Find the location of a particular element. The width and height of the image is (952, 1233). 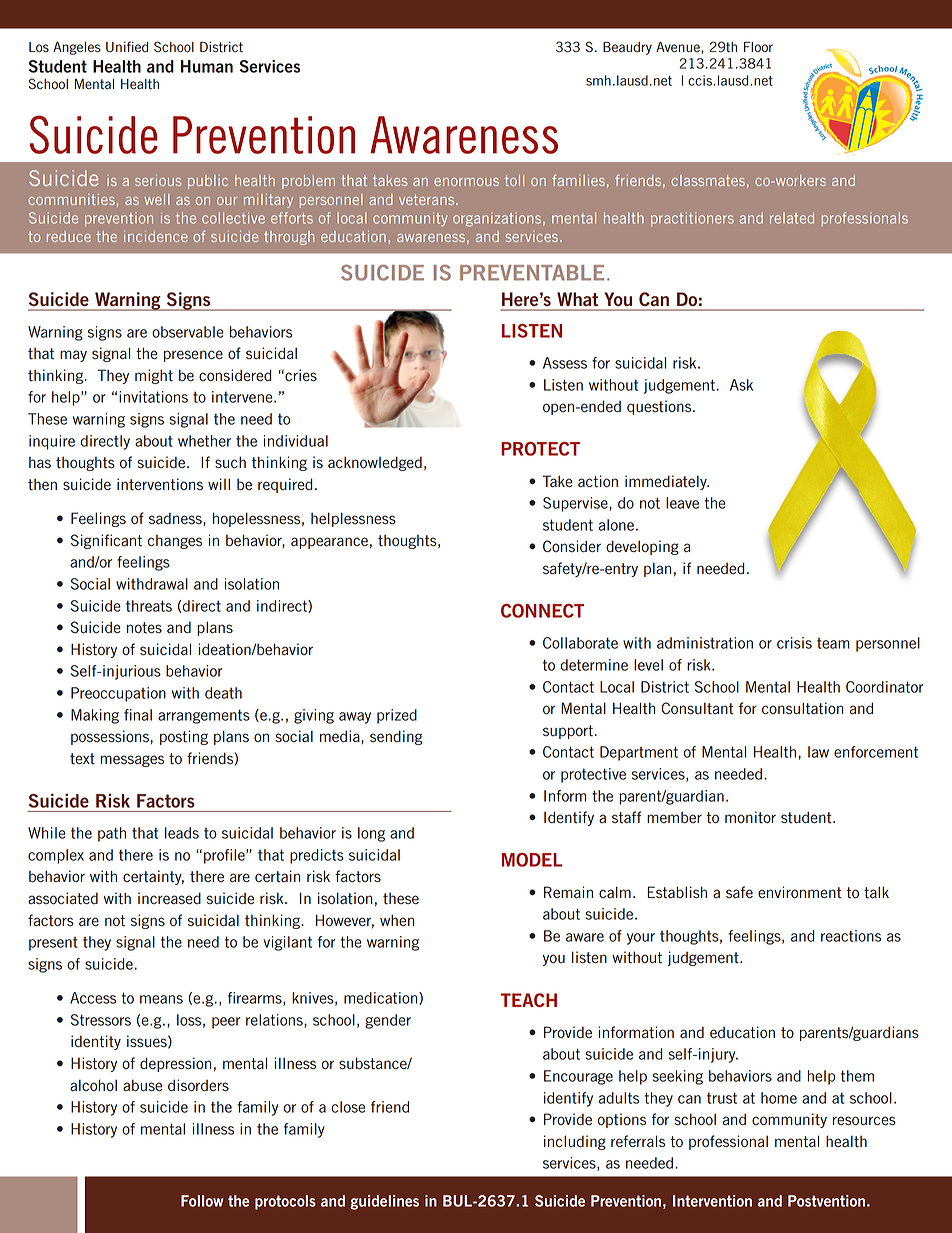

when is located at coordinates (397, 920).
